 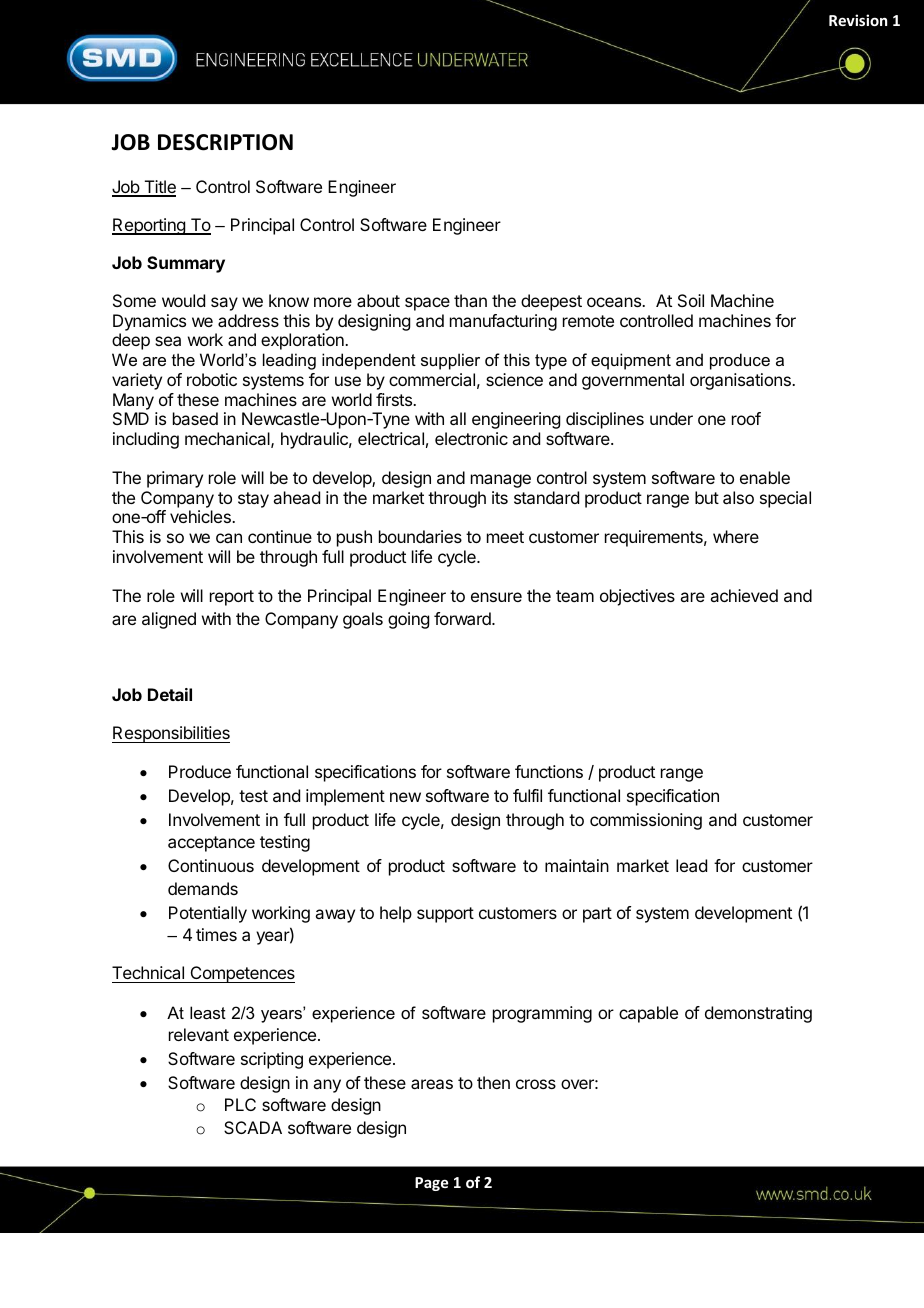 What do you see at coordinates (496, 597) in the screenshot?
I see `ensure` at bounding box center [496, 597].
